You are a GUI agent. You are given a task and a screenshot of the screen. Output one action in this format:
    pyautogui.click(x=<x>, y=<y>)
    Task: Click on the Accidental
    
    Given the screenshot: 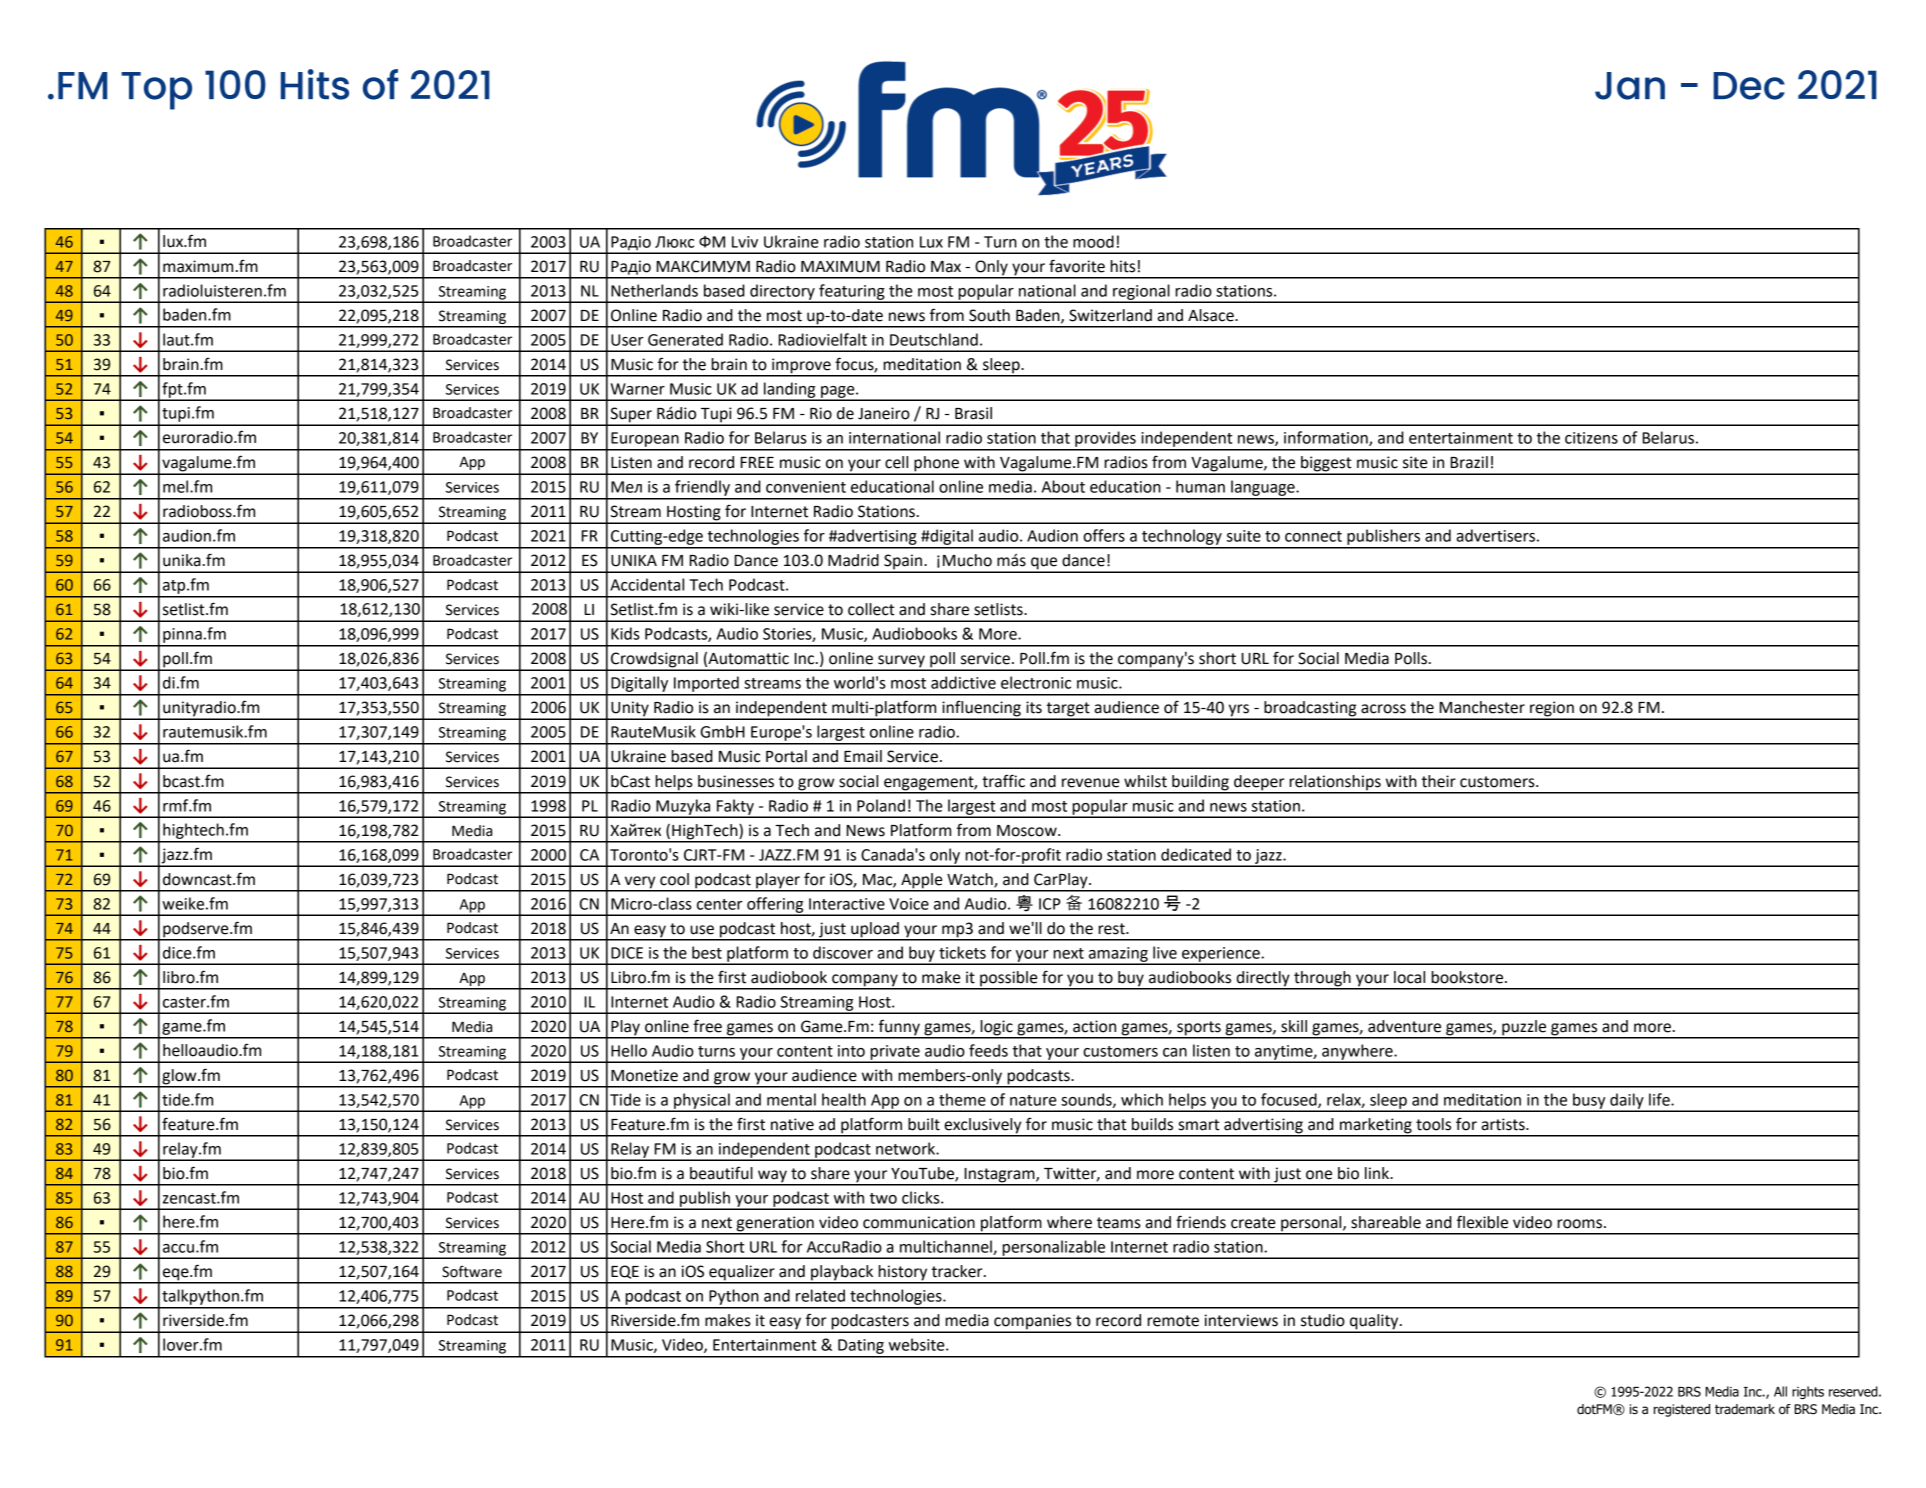 What is the action you would take?
    pyautogui.click(x=647, y=584)
